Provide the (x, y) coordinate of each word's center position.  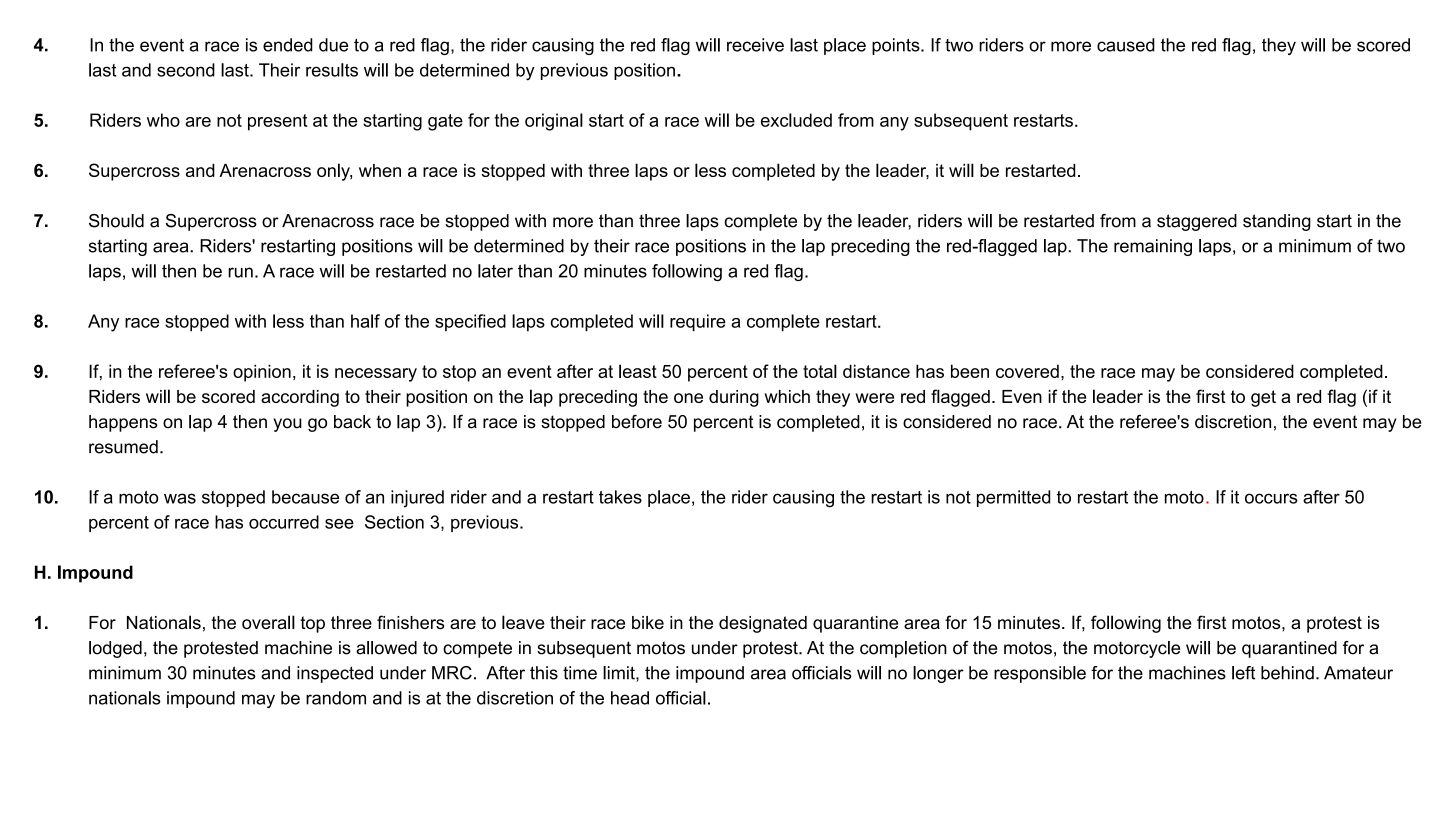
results (332, 70)
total (820, 371)
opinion (262, 373)
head (630, 698)
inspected (335, 674)
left (1243, 673)
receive (755, 45)
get (1263, 398)
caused (1126, 45)
